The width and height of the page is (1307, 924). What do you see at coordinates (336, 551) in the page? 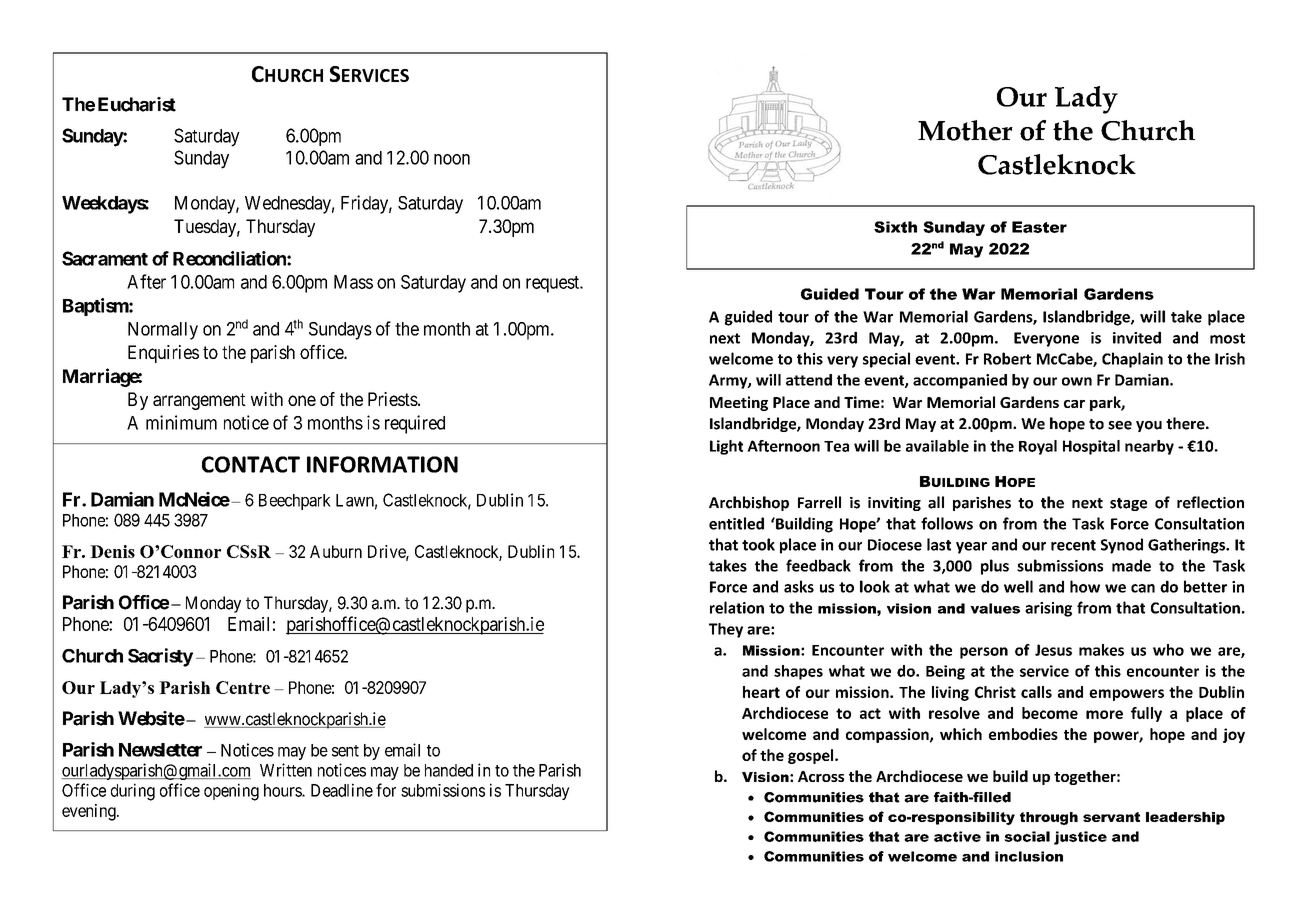
I see `Auburn` at bounding box center [336, 551].
